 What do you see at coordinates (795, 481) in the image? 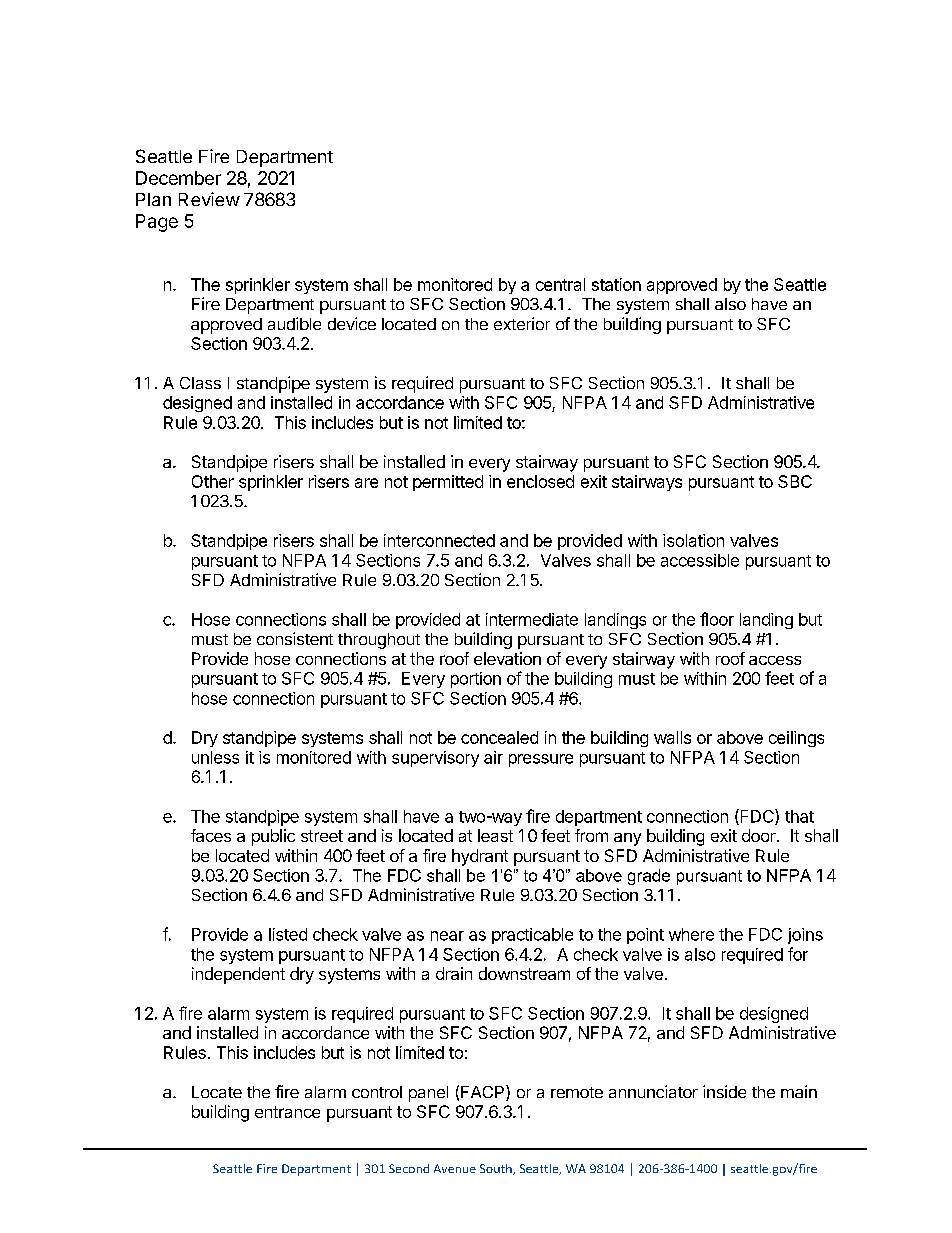
I see `SBC` at bounding box center [795, 481].
